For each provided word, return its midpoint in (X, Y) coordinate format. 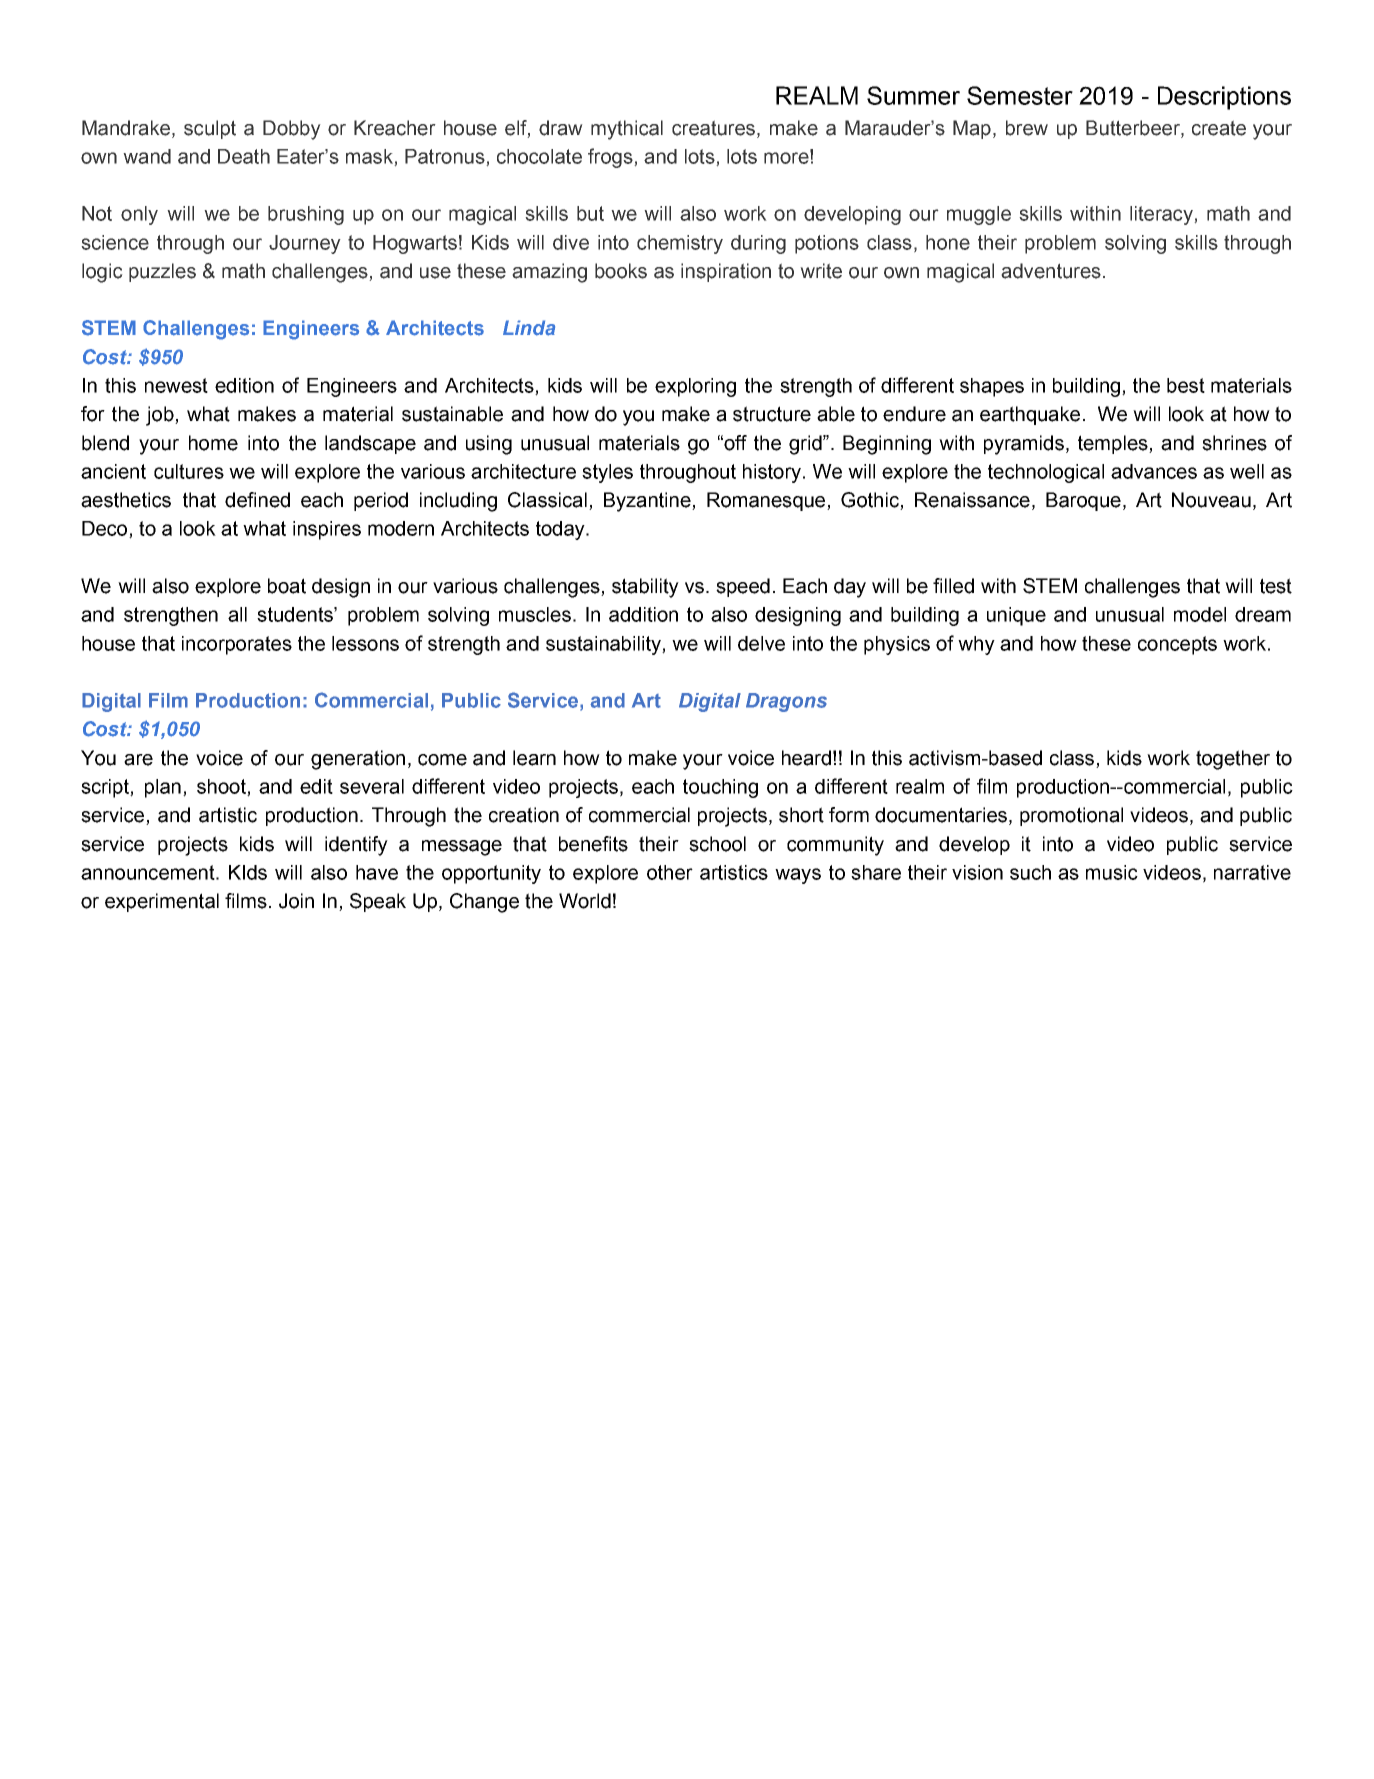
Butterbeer (1134, 128)
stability (645, 588)
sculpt (210, 129)
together (1233, 760)
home (213, 443)
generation (358, 760)
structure (772, 414)
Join (296, 901)
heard (806, 758)
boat (287, 586)
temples (1114, 444)
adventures (1051, 271)
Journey (305, 244)
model (1200, 614)
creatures (713, 128)
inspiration (726, 272)
